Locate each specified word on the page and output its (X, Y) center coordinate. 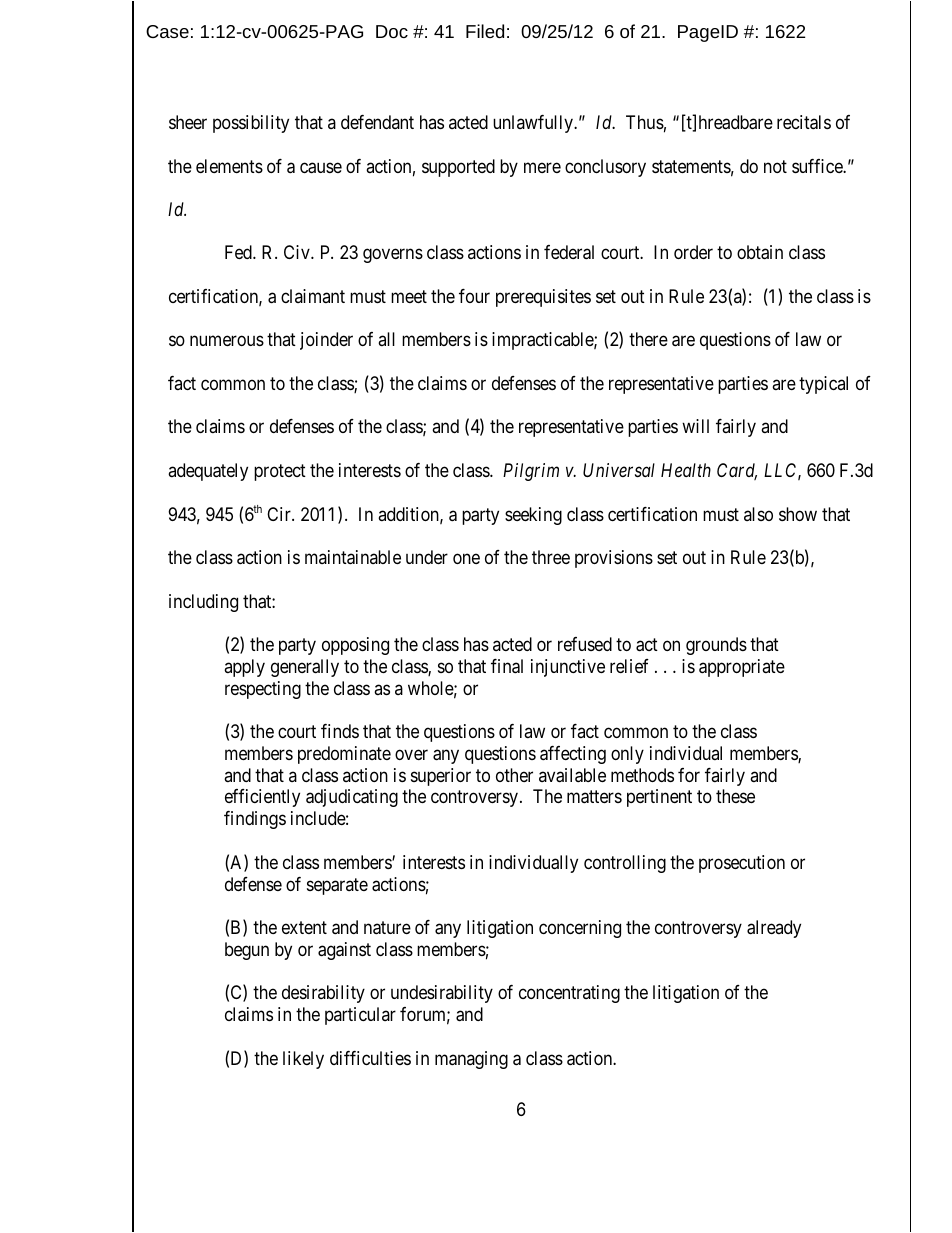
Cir (280, 514)
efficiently (262, 798)
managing (471, 1060)
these (735, 796)
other (514, 775)
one (466, 559)
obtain (760, 252)
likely (303, 1060)
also (758, 514)
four (474, 296)
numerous (227, 341)
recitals (804, 122)
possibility (251, 124)
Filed (485, 31)
